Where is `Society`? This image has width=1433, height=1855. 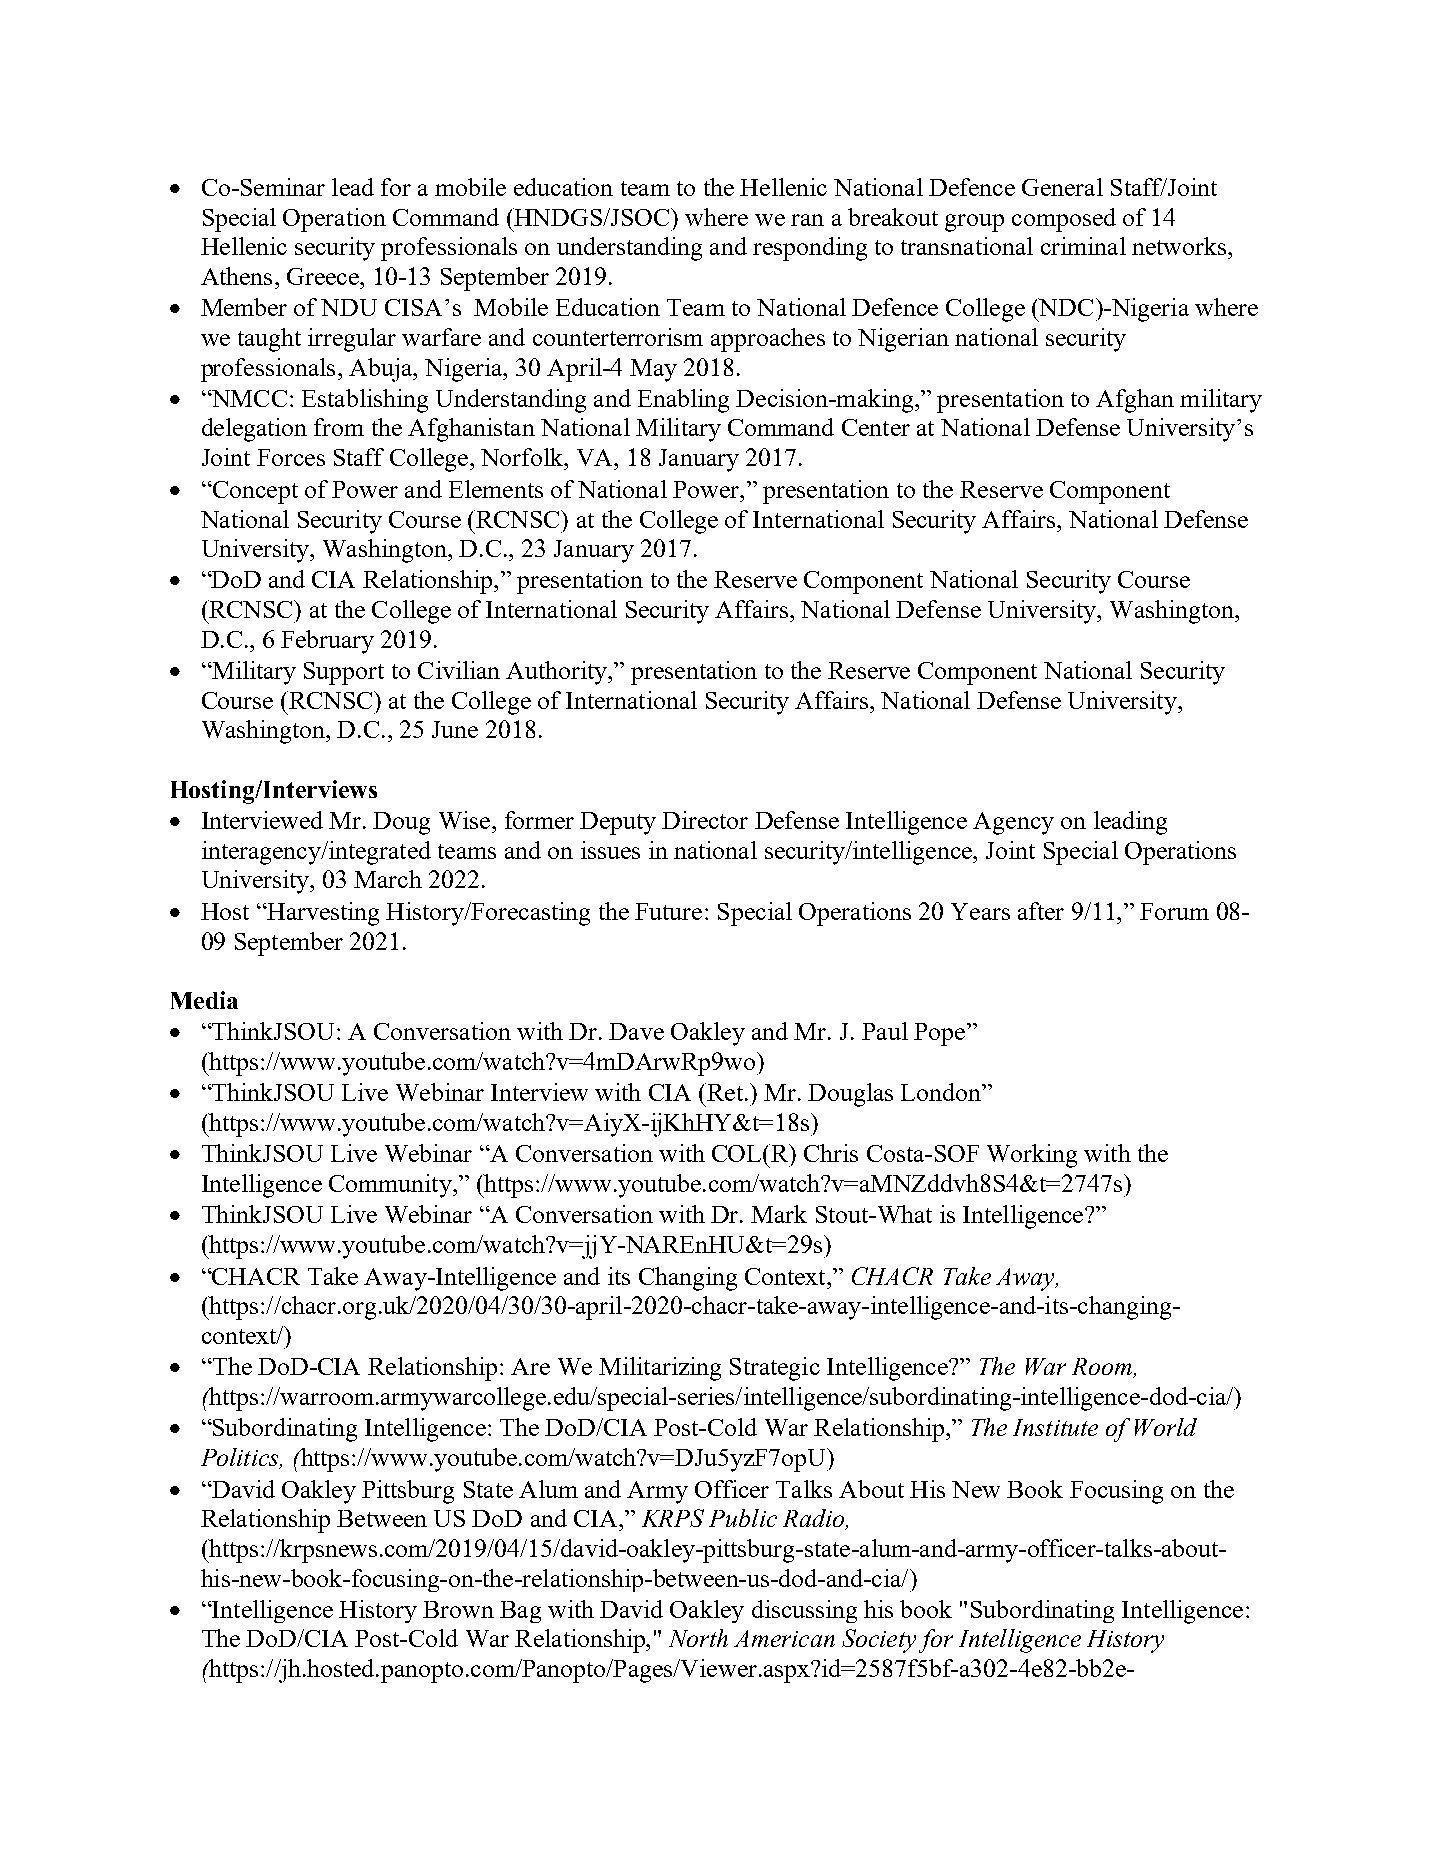 Society is located at coordinates (879, 1641).
